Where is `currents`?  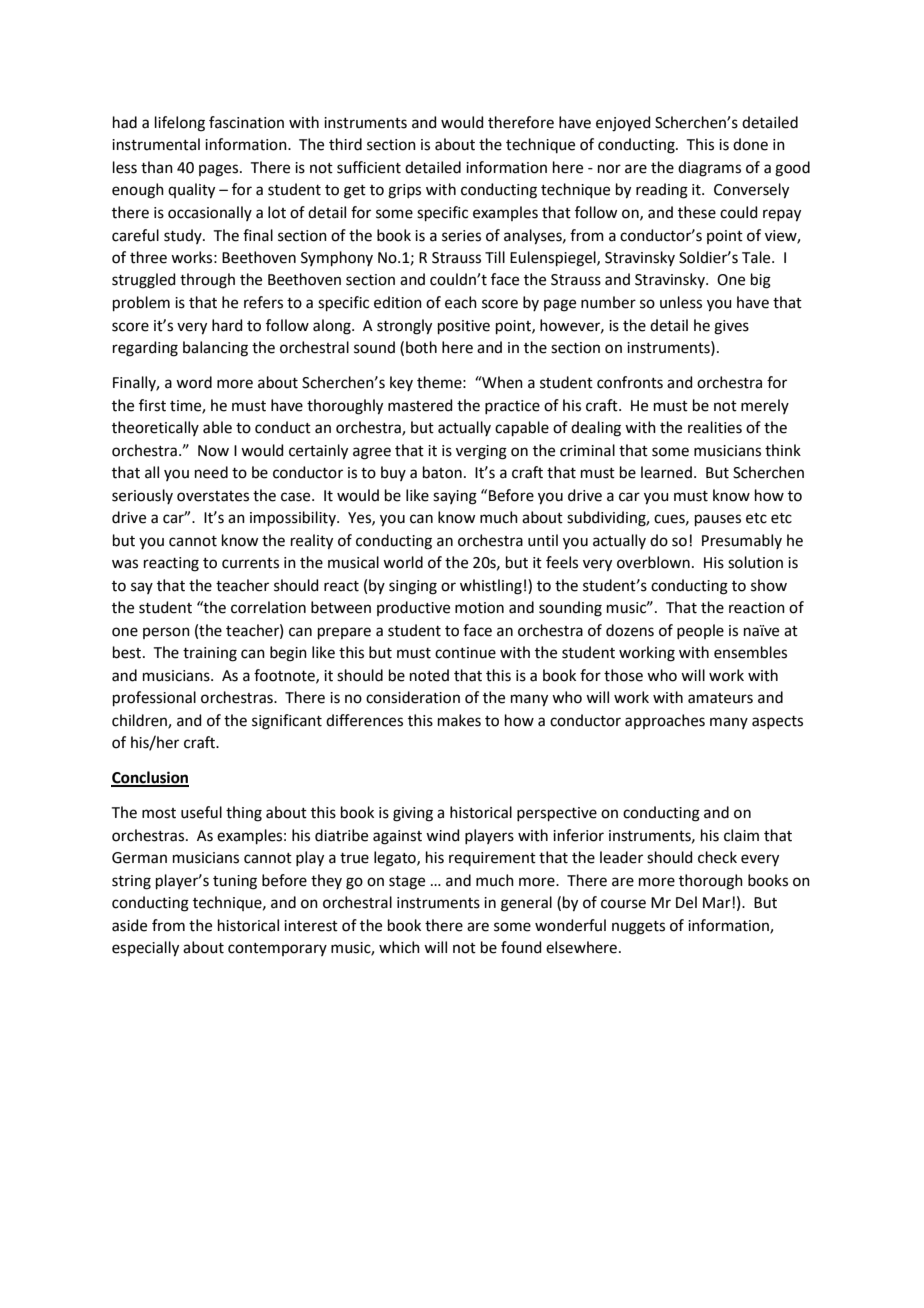 currents is located at coordinates (250, 563).
